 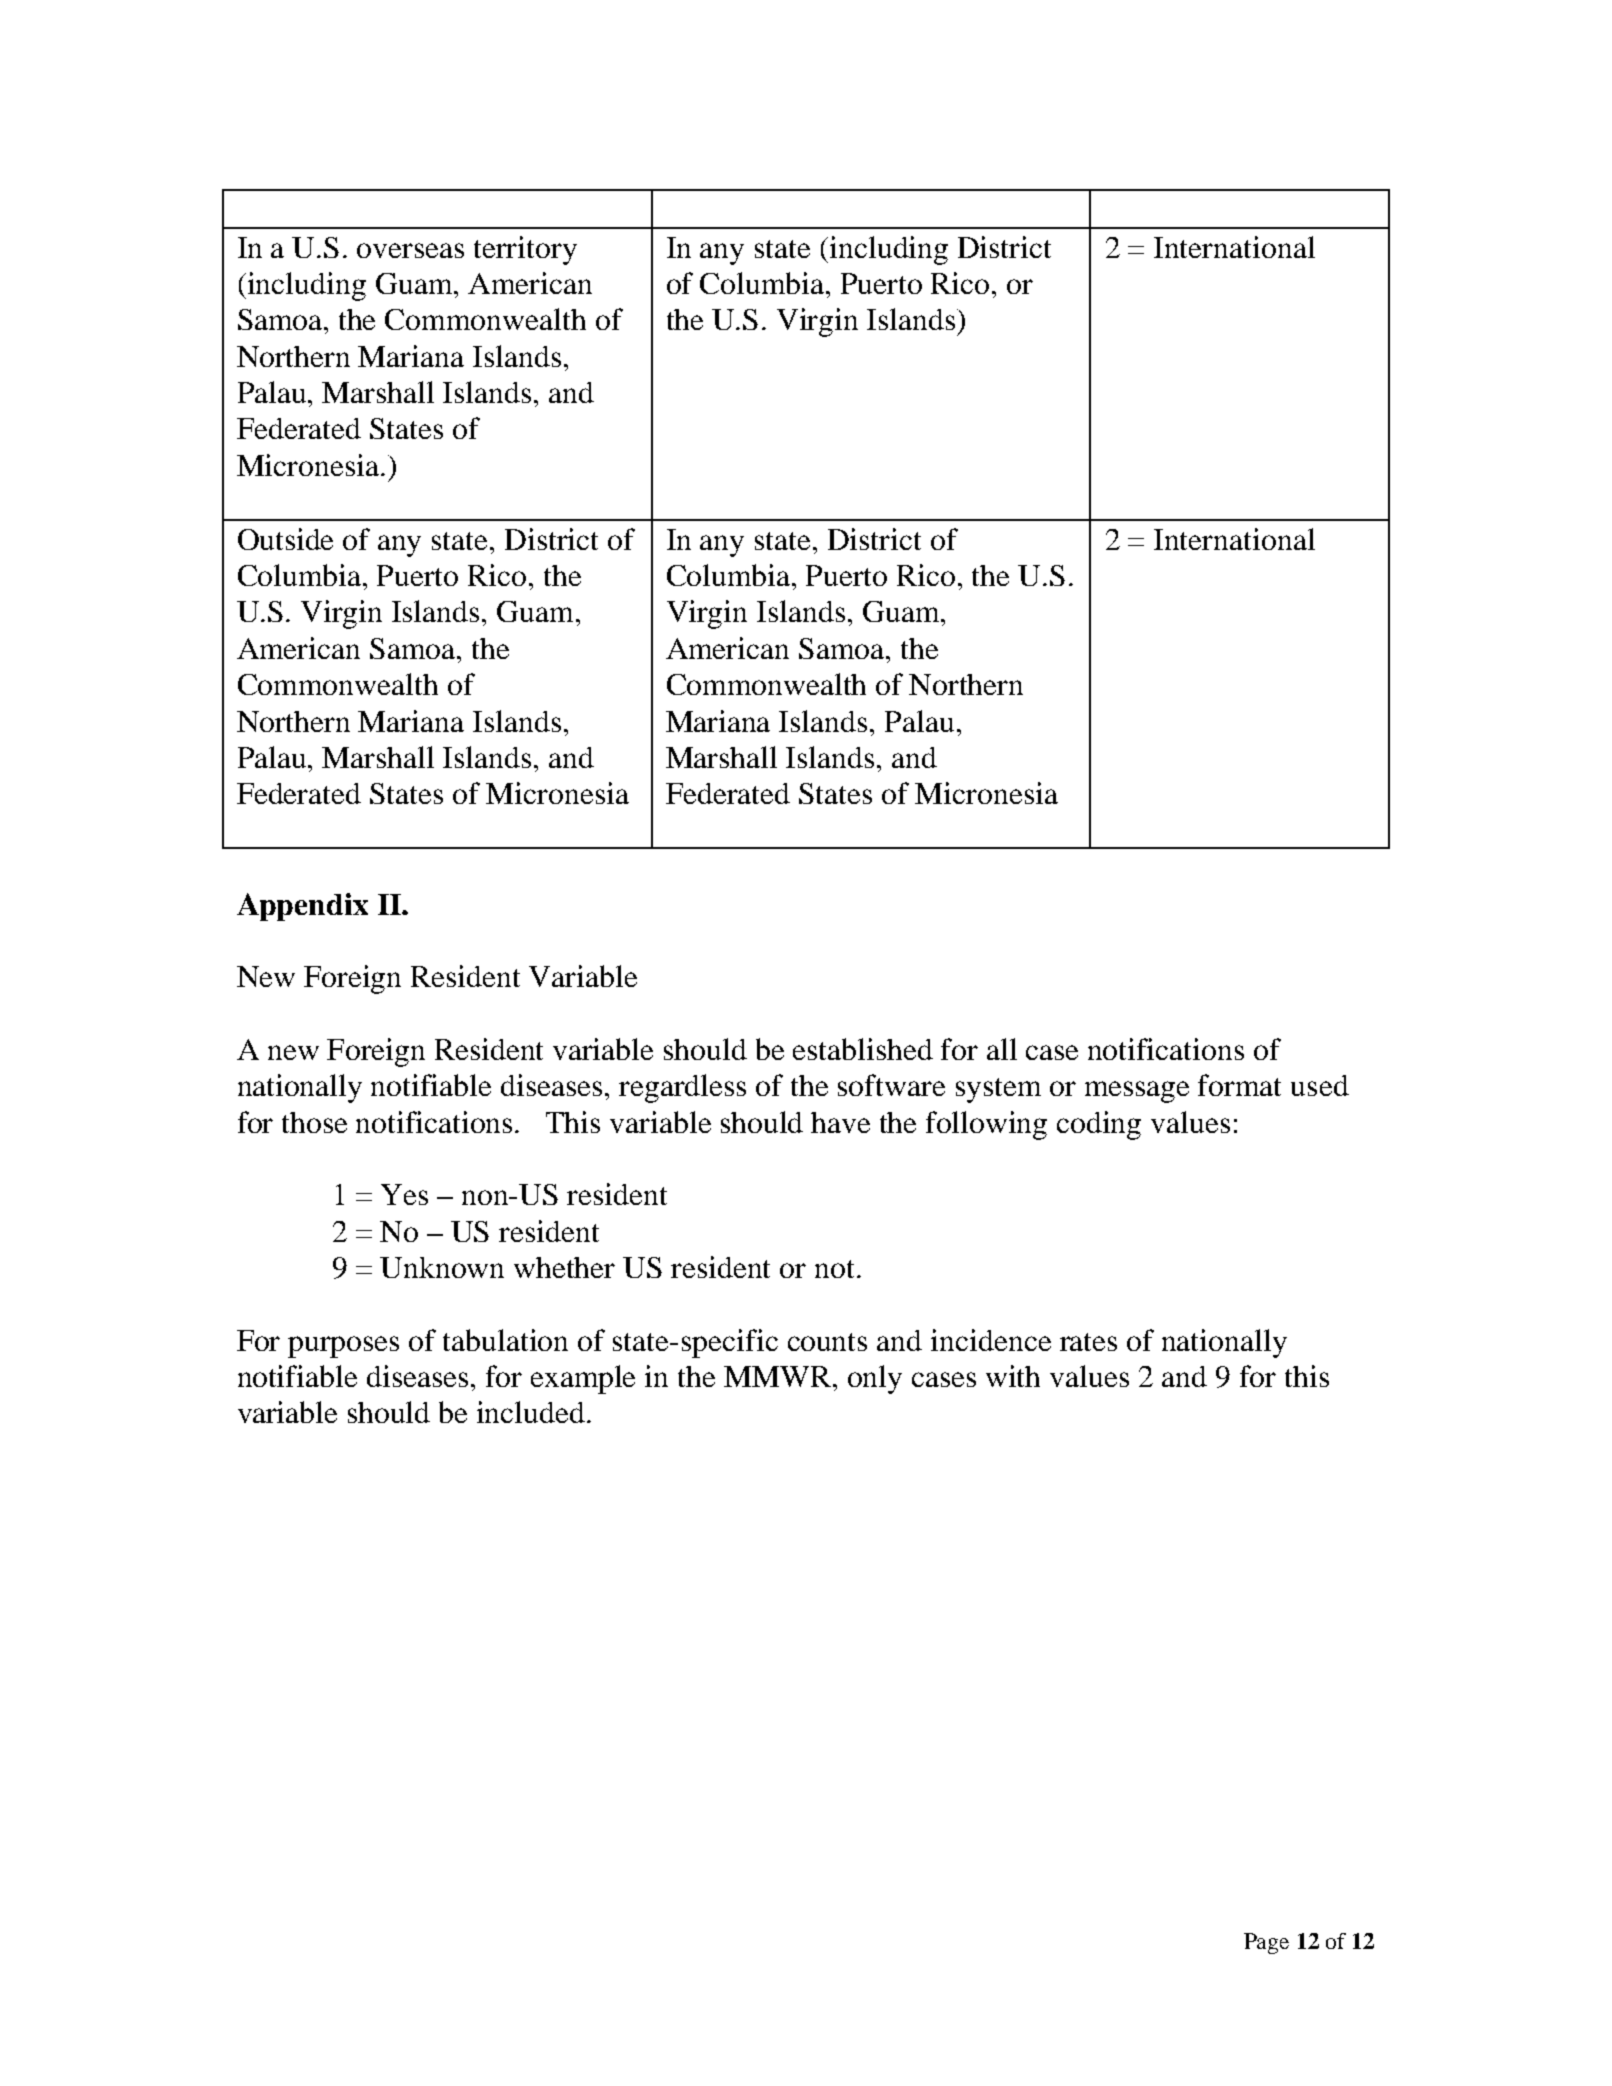 I want to click on with, so click(x=1013, y=1376).
